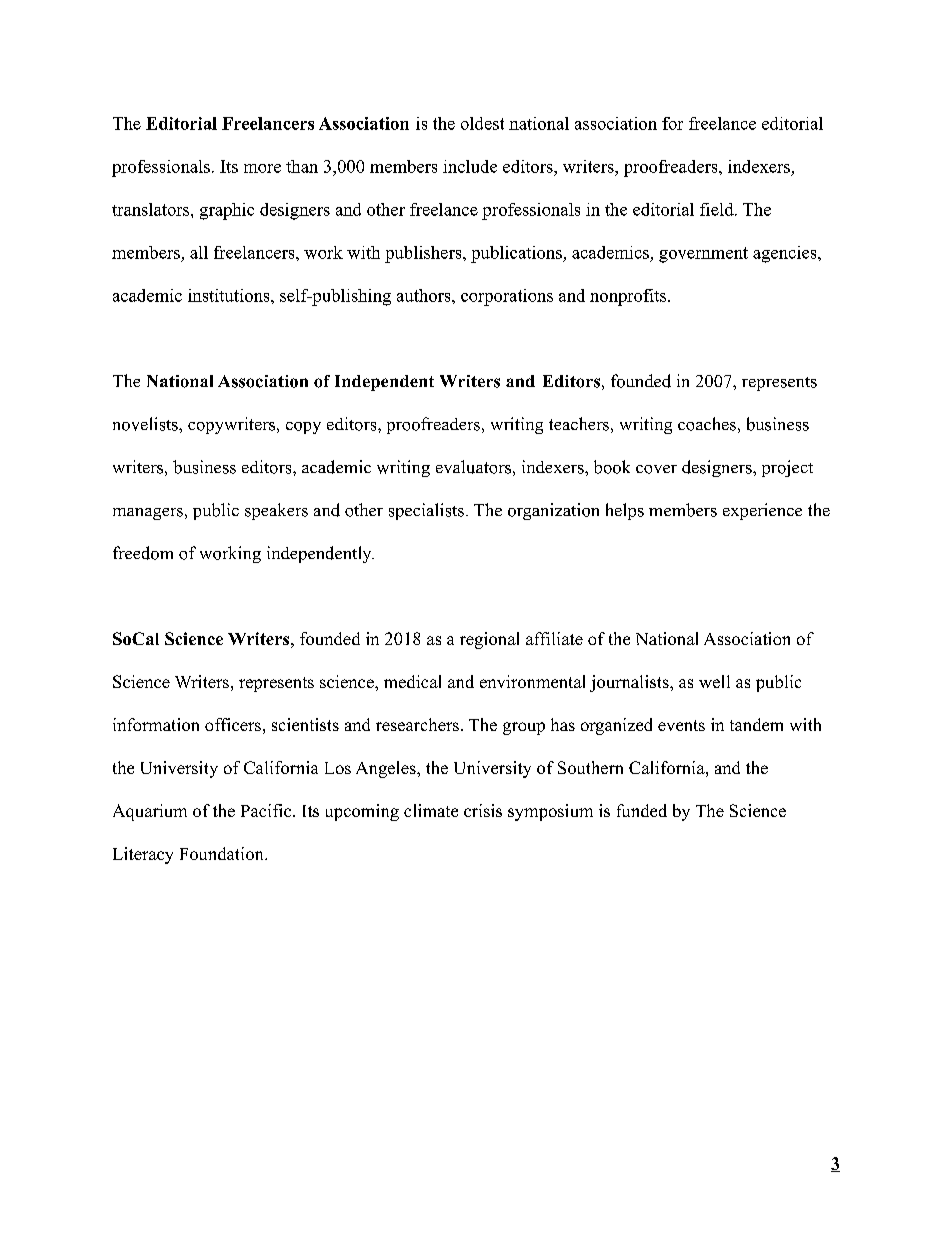  I want to click on cover, so click(656, 469).
